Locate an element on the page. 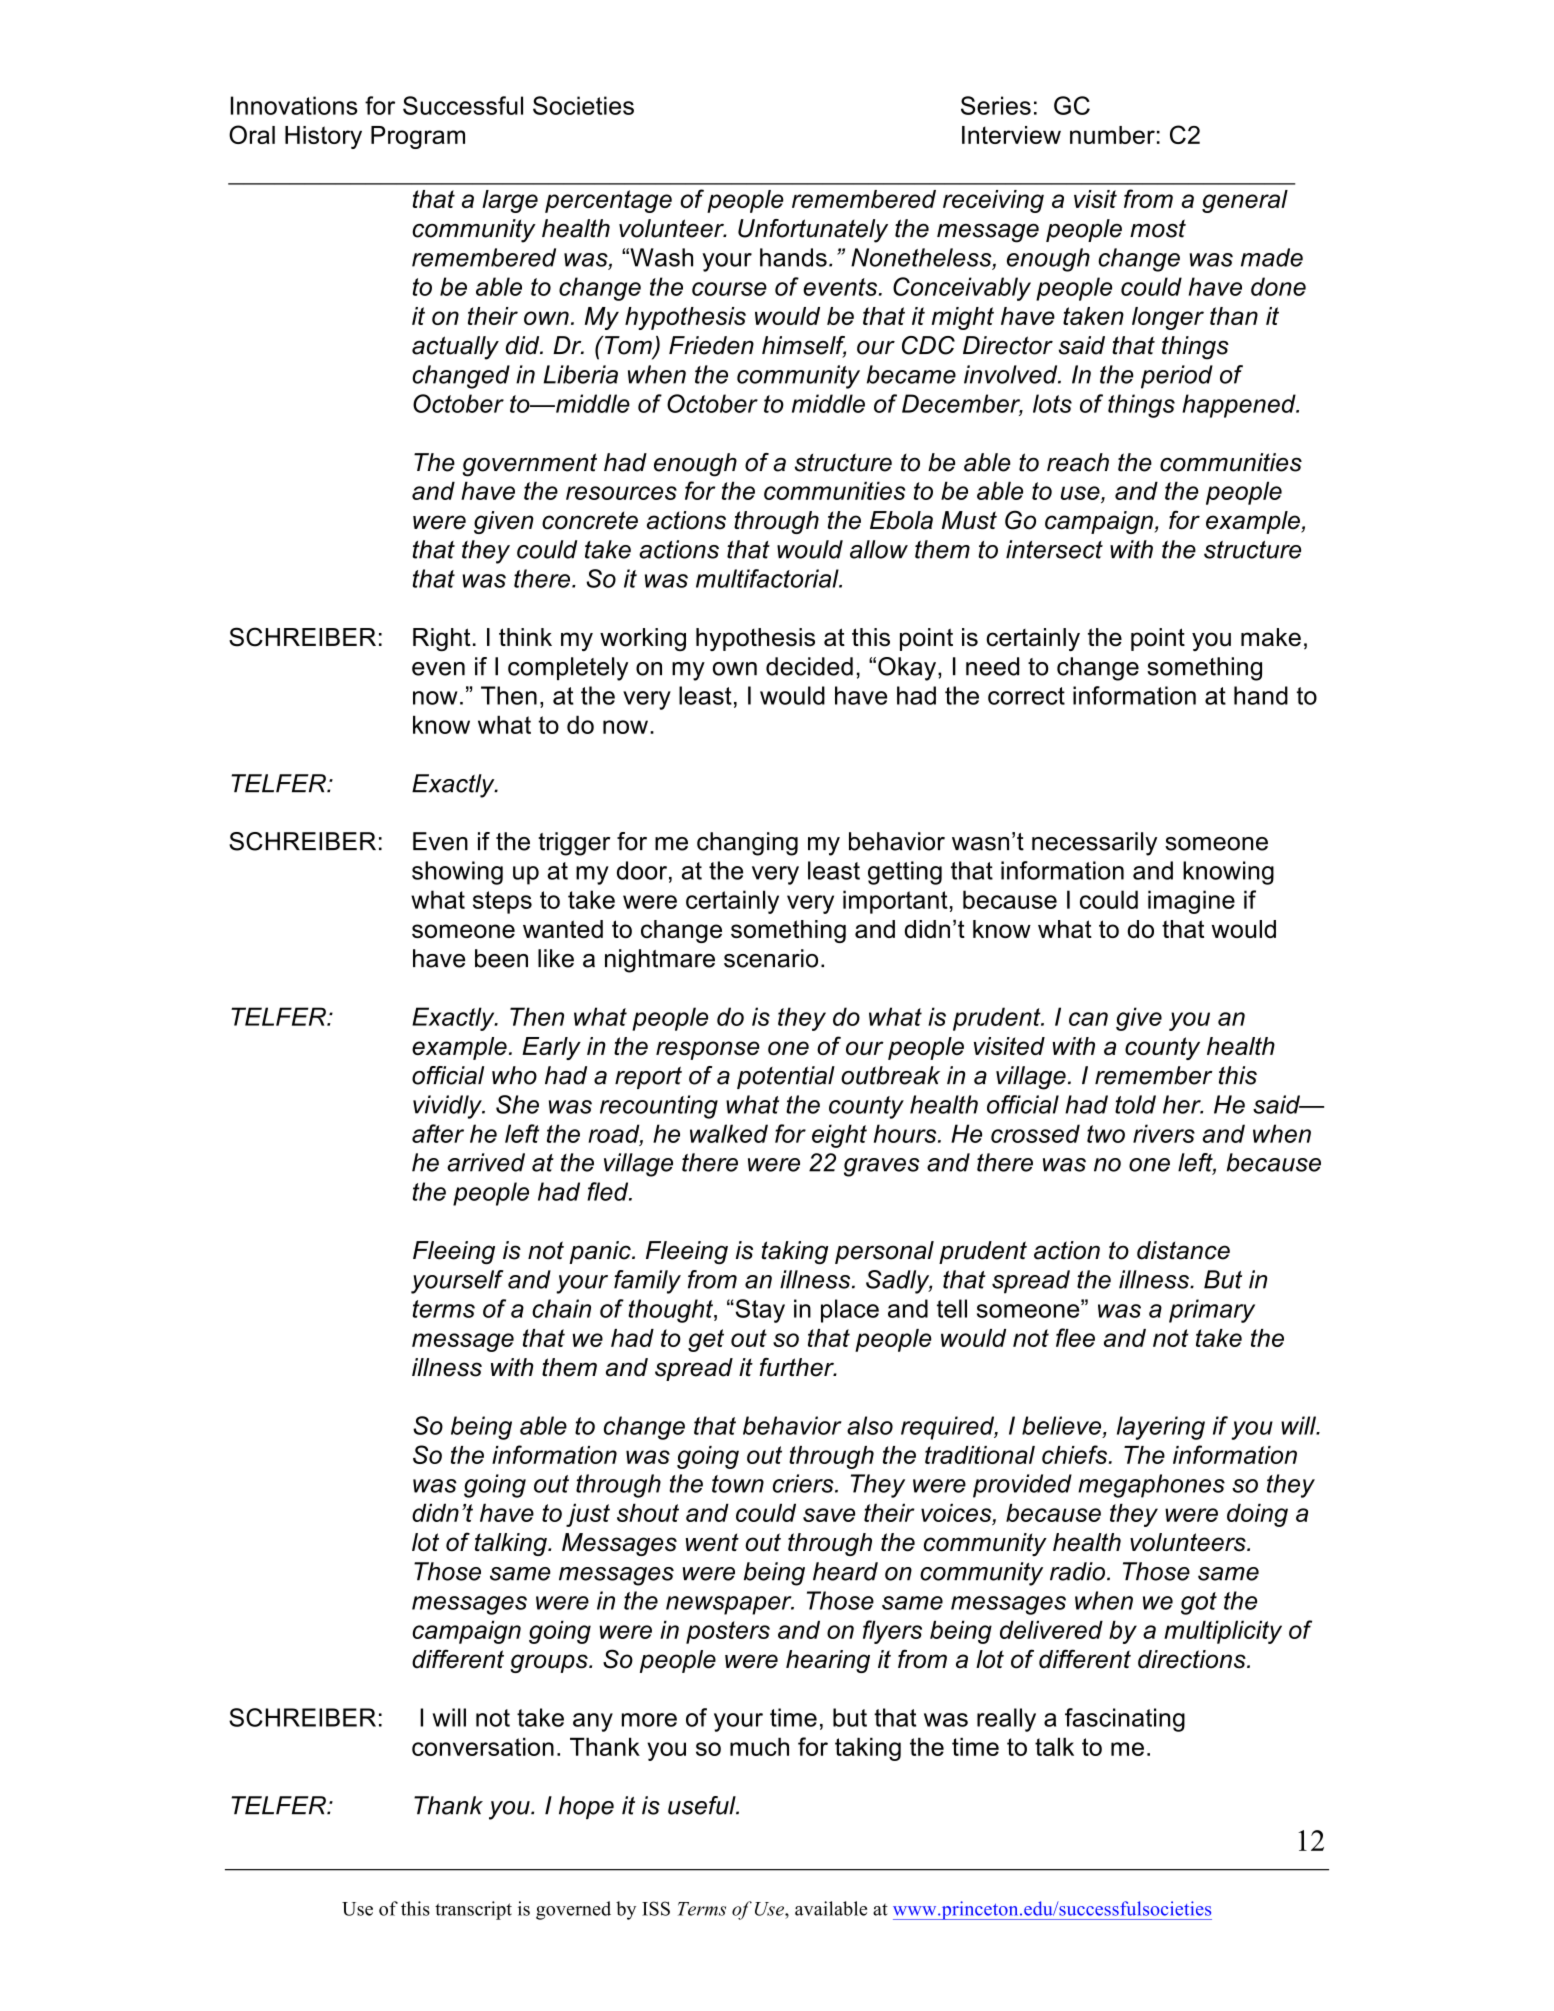  Program is located at coordinates (418, 137).
